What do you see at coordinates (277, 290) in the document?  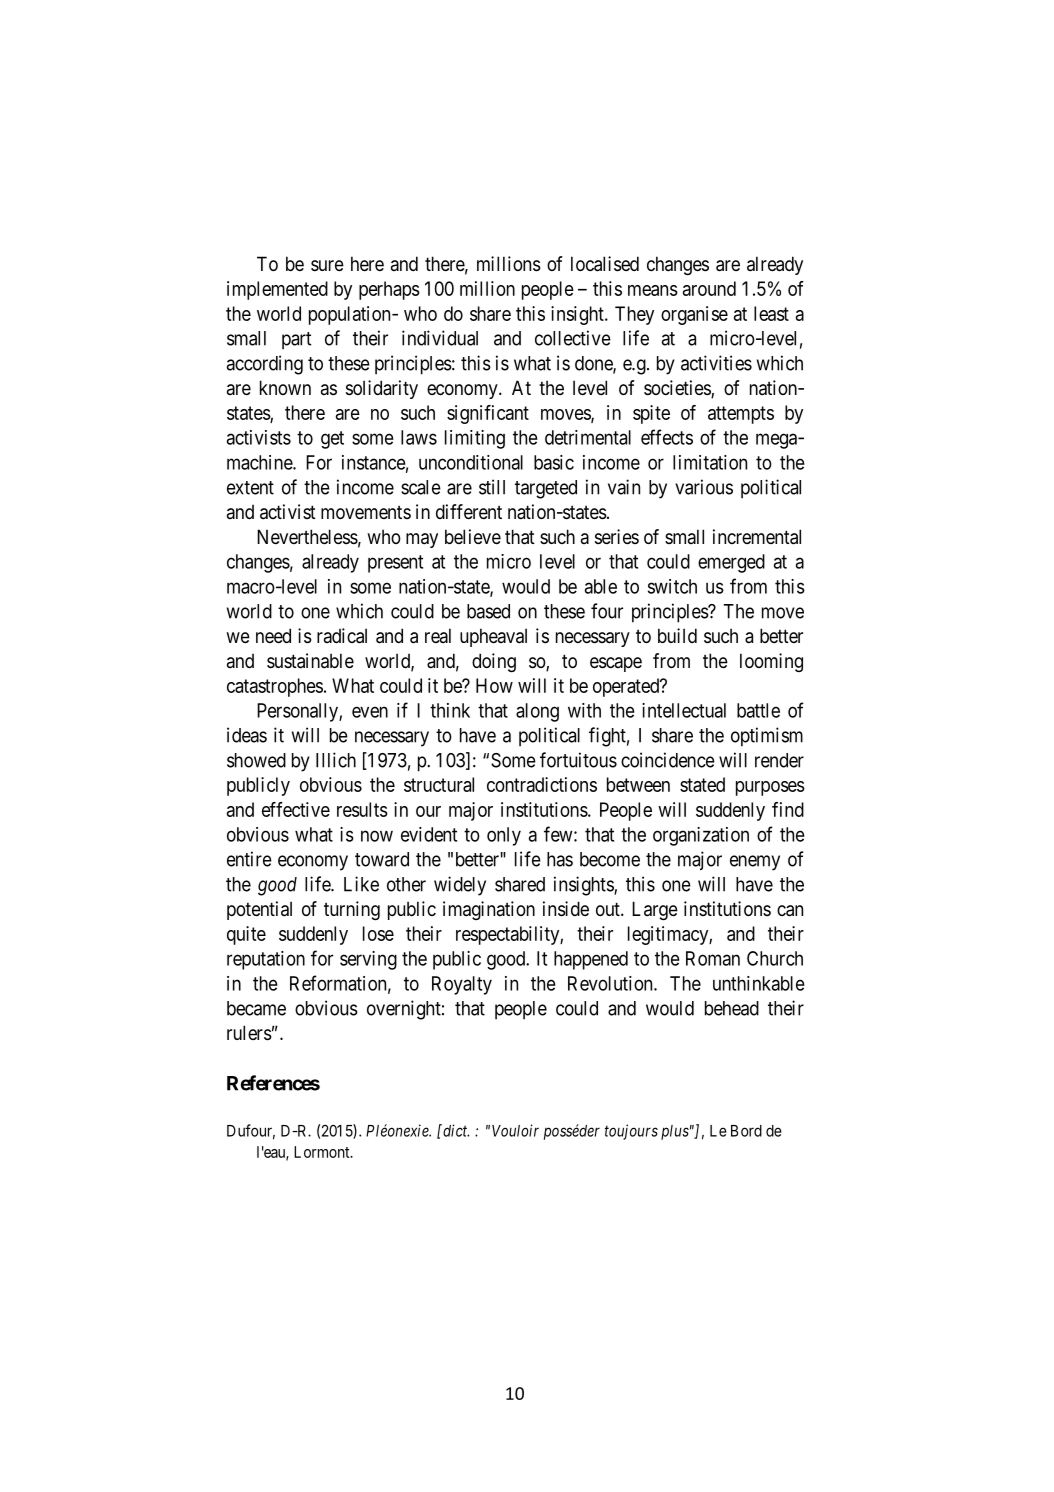 I see `implemented` at bounding box center [277, 290].
